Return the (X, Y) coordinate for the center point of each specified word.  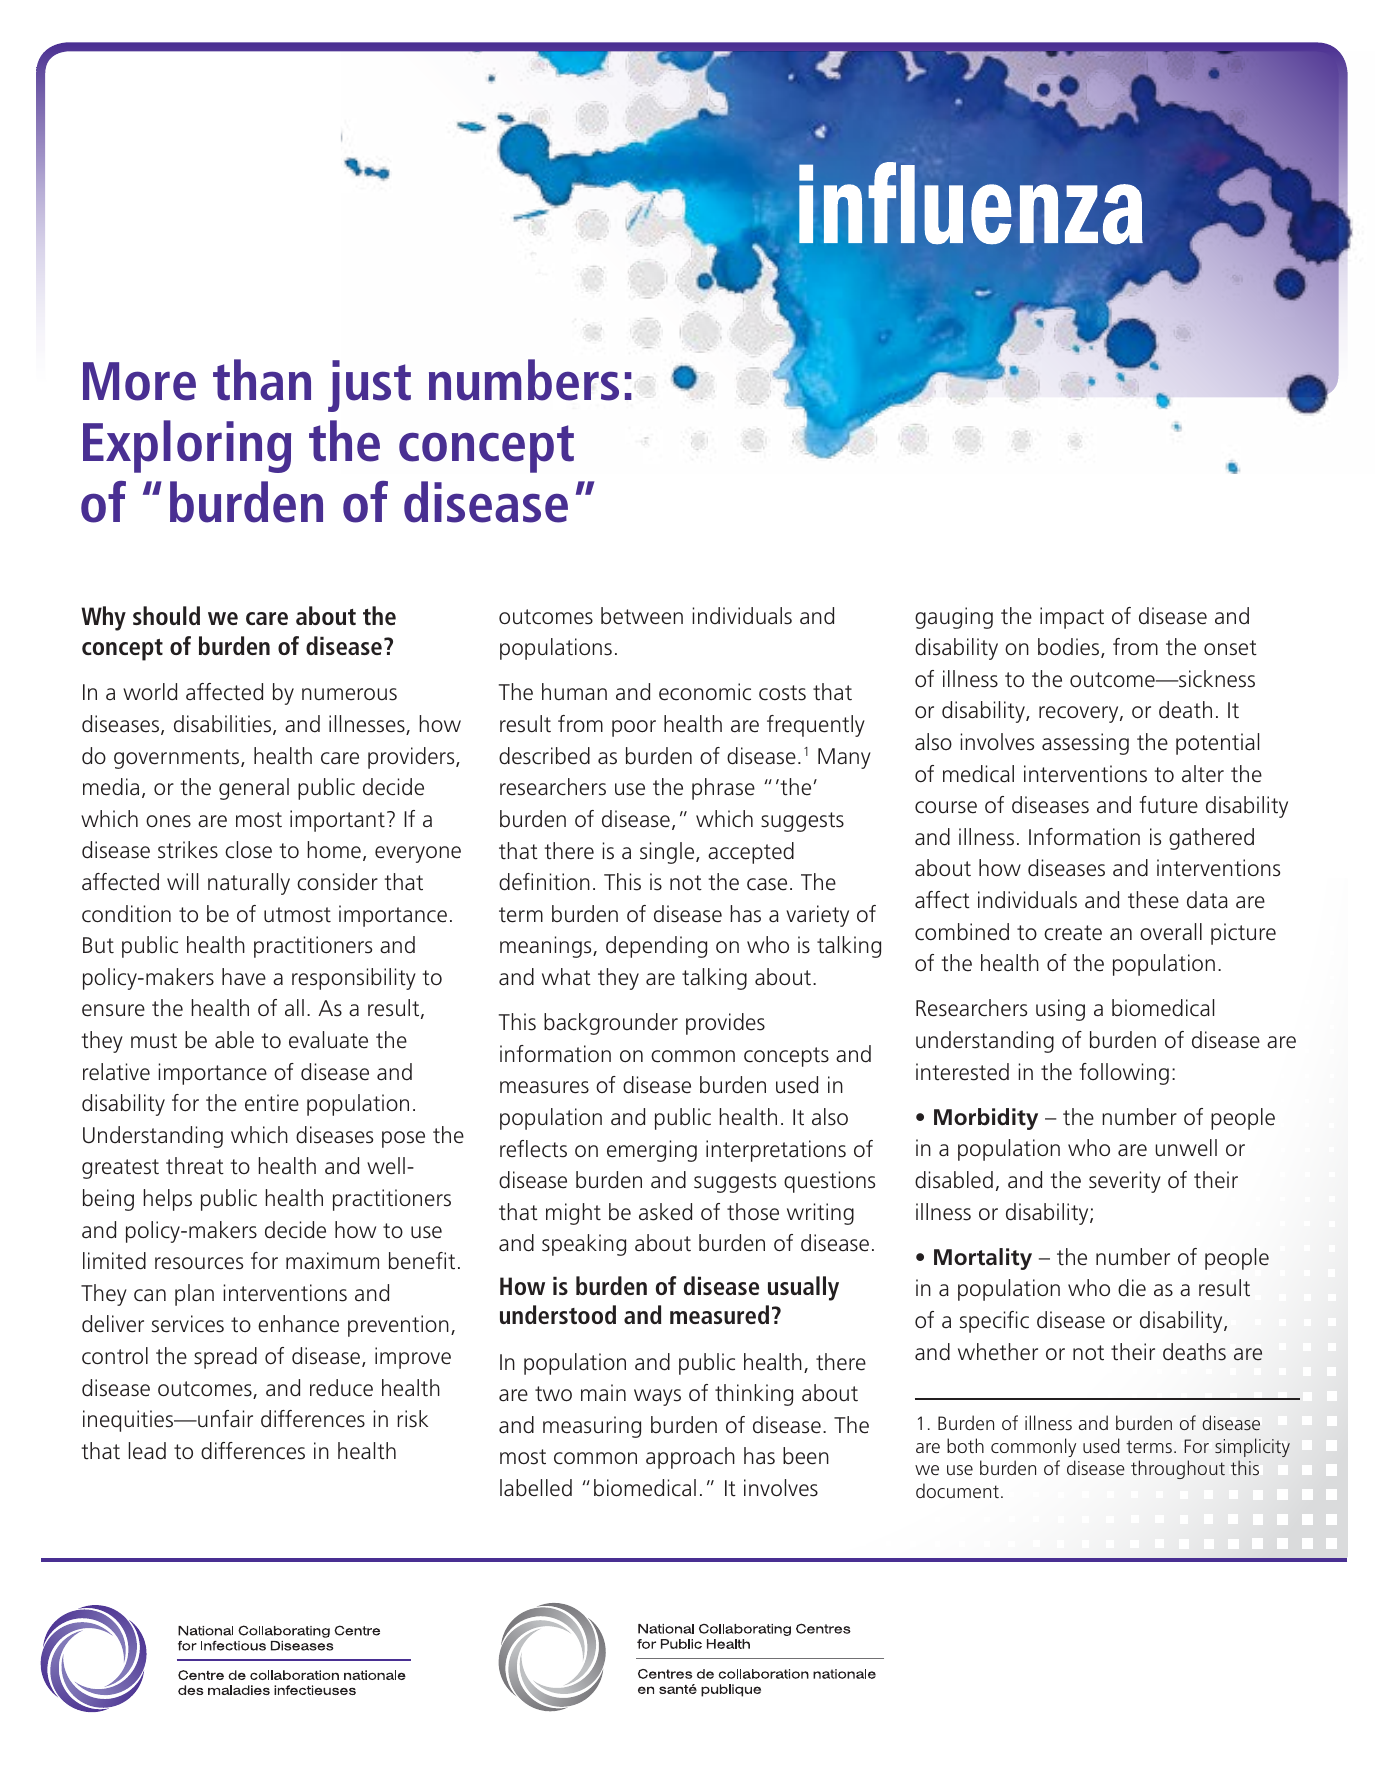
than (262, 380)
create (1073, 933)
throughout (1178, 1469)
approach (690, 1458)
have (244, 977)
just (369, 386)
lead (147, 1451)
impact (1072, 618)
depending (656, 947)
